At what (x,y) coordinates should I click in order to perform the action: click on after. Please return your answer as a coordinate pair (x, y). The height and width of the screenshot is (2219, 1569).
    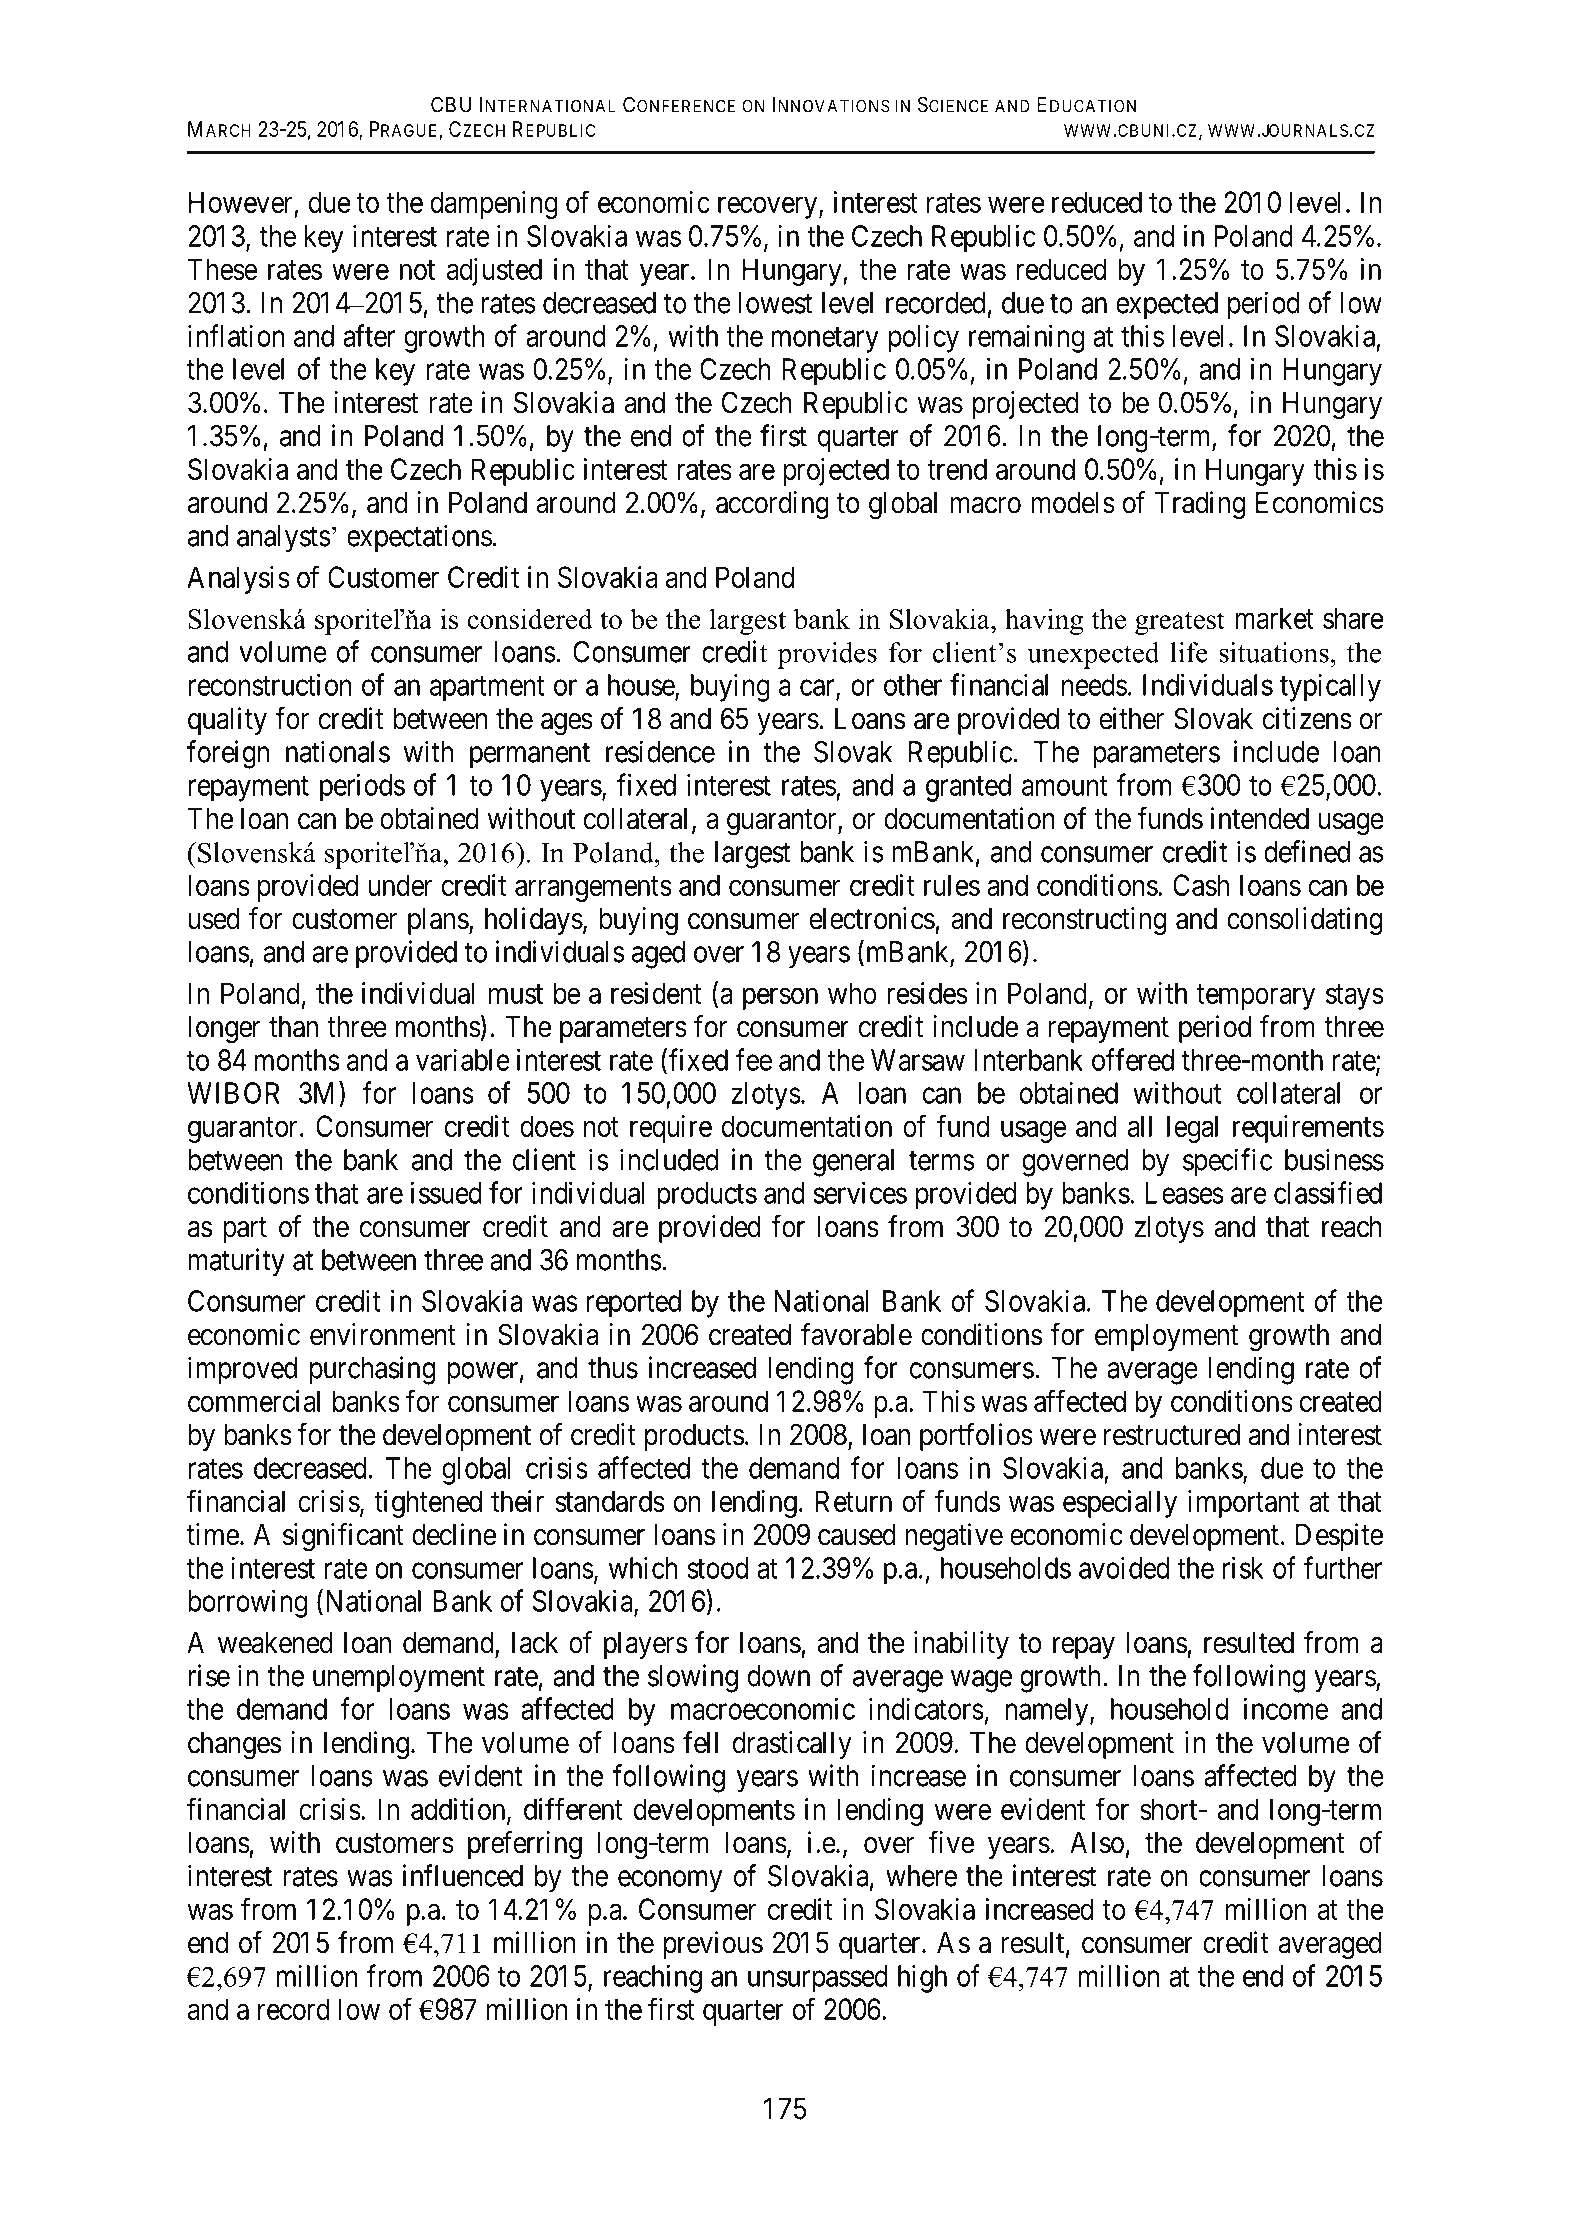
    Looking at the image, I should click on (369, 335).
